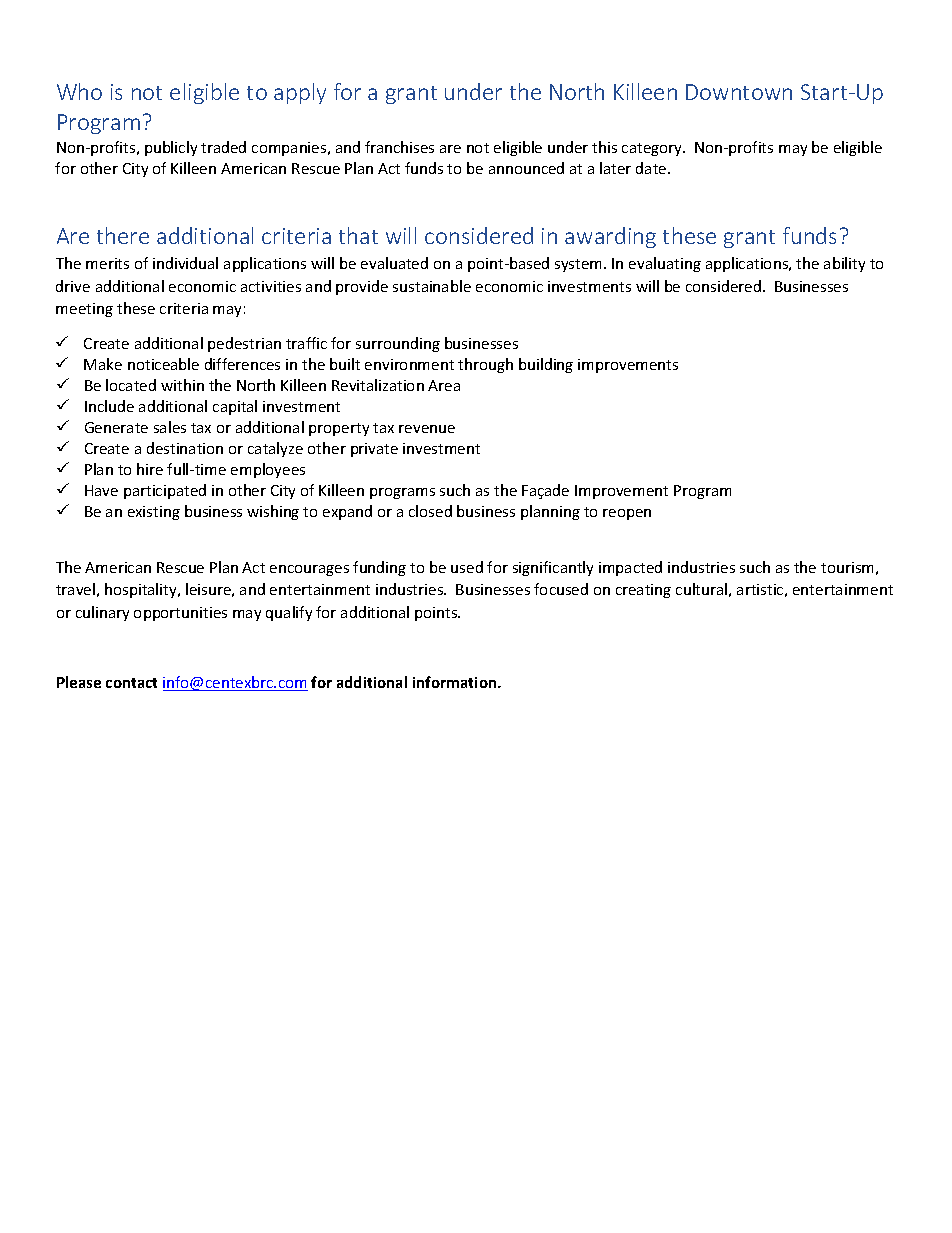  What do you see at coordinates (665, 264) in the screenshot?
I see `evaluating` at bounding box center [665, 264].
